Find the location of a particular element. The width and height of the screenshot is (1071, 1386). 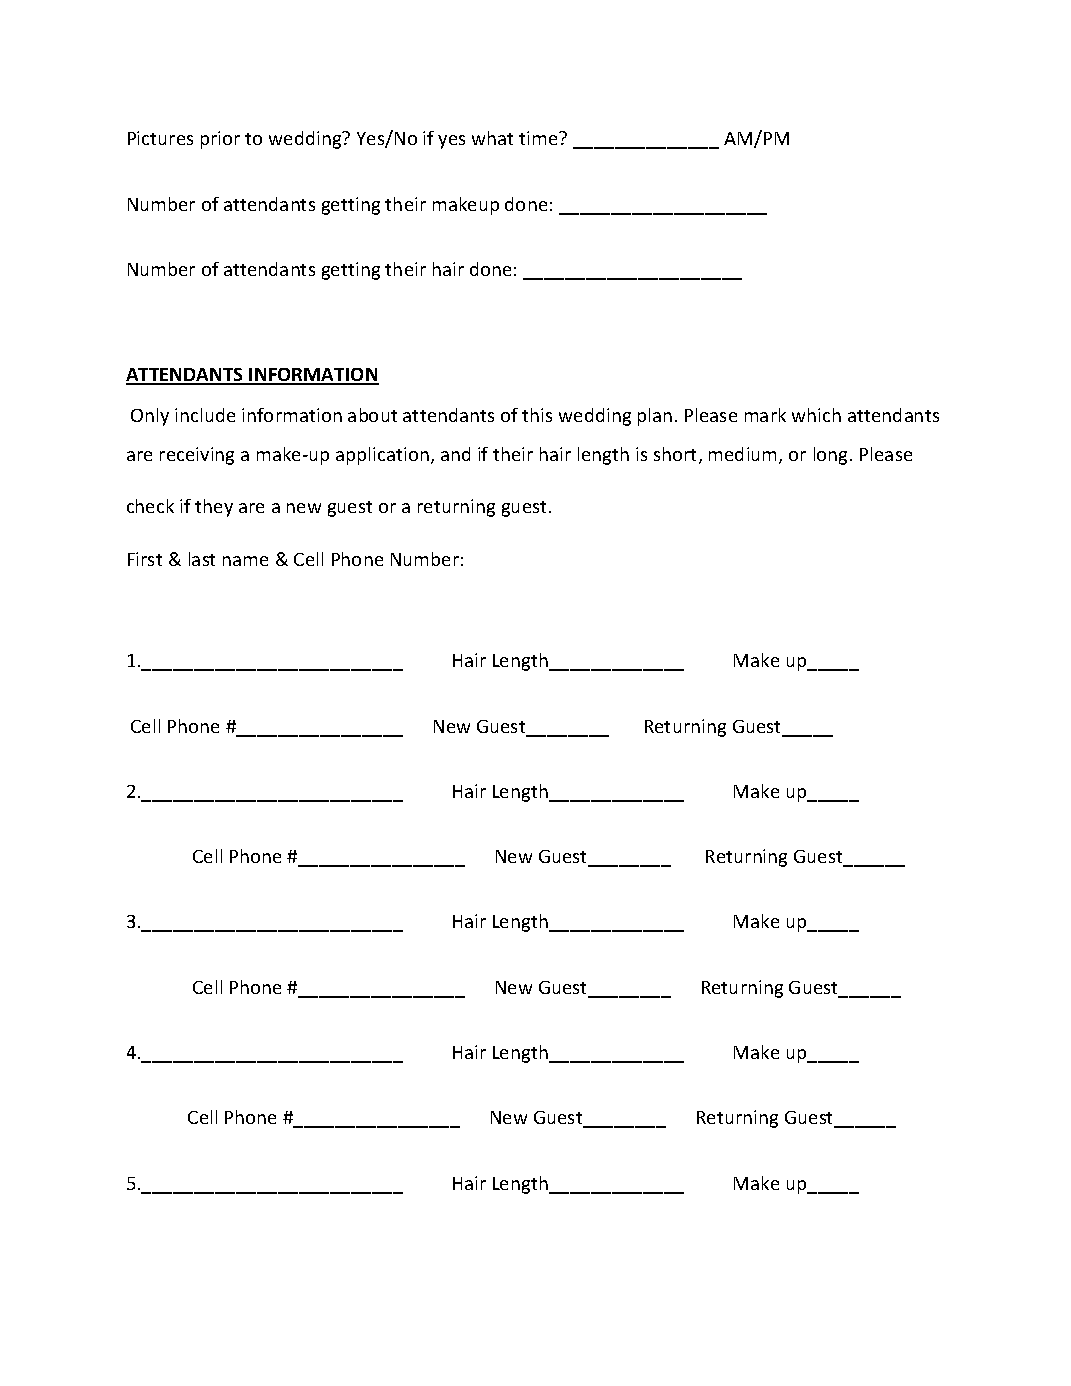

medium is located at coordinates (744, 455).
